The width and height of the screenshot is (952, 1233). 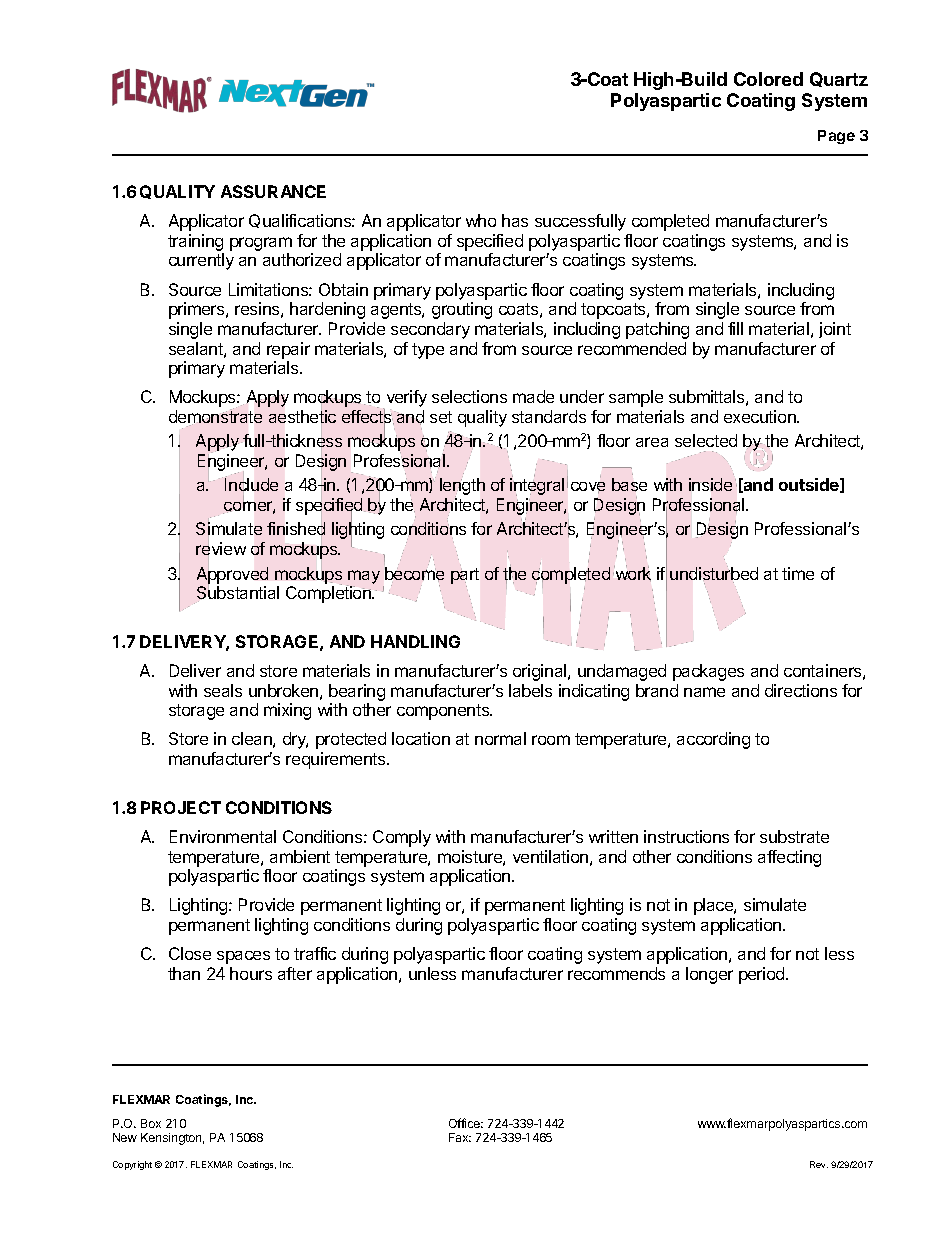 I want to click on Colored, so click(x=768, y=79).
